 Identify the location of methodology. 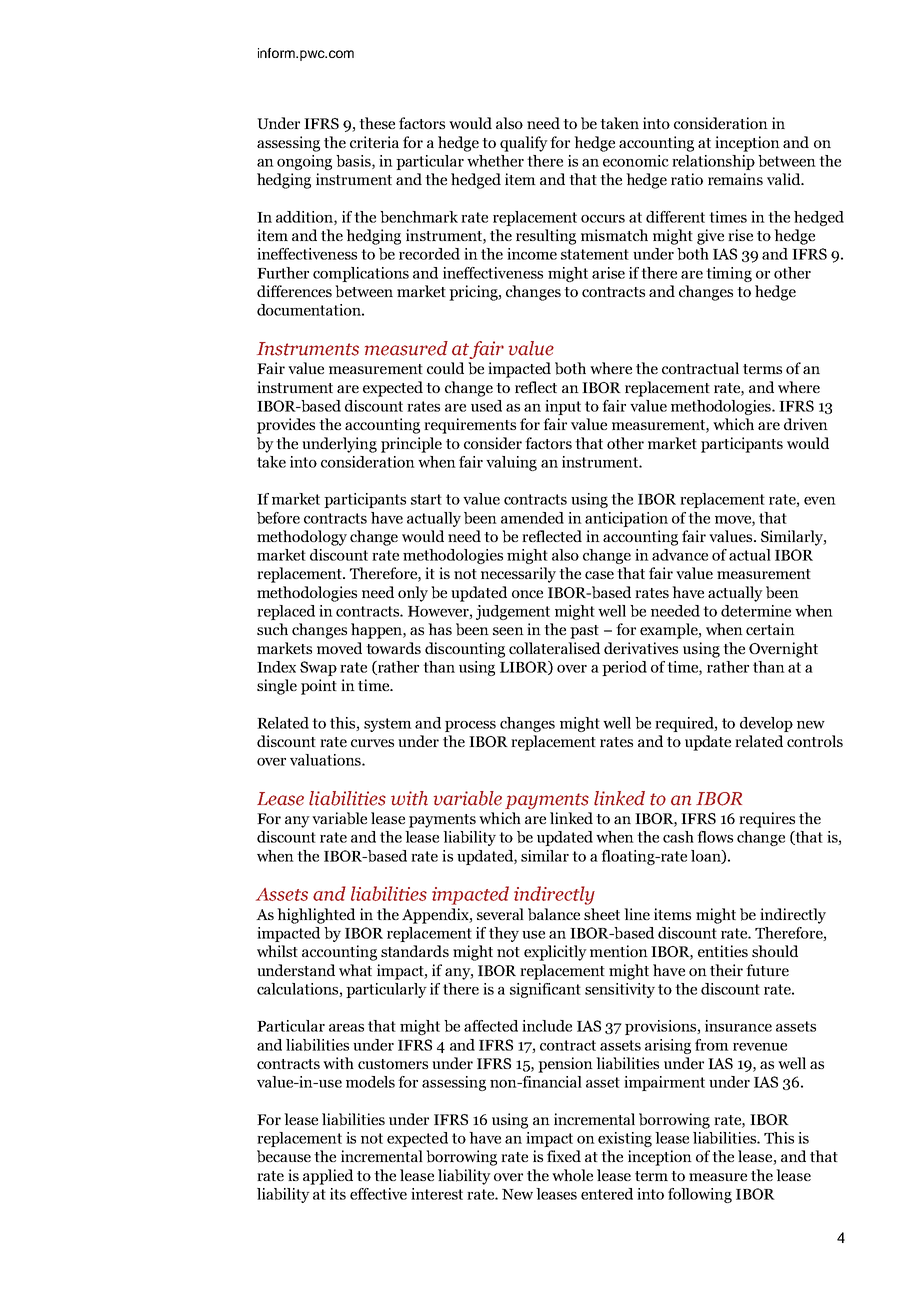
(302, 538).
